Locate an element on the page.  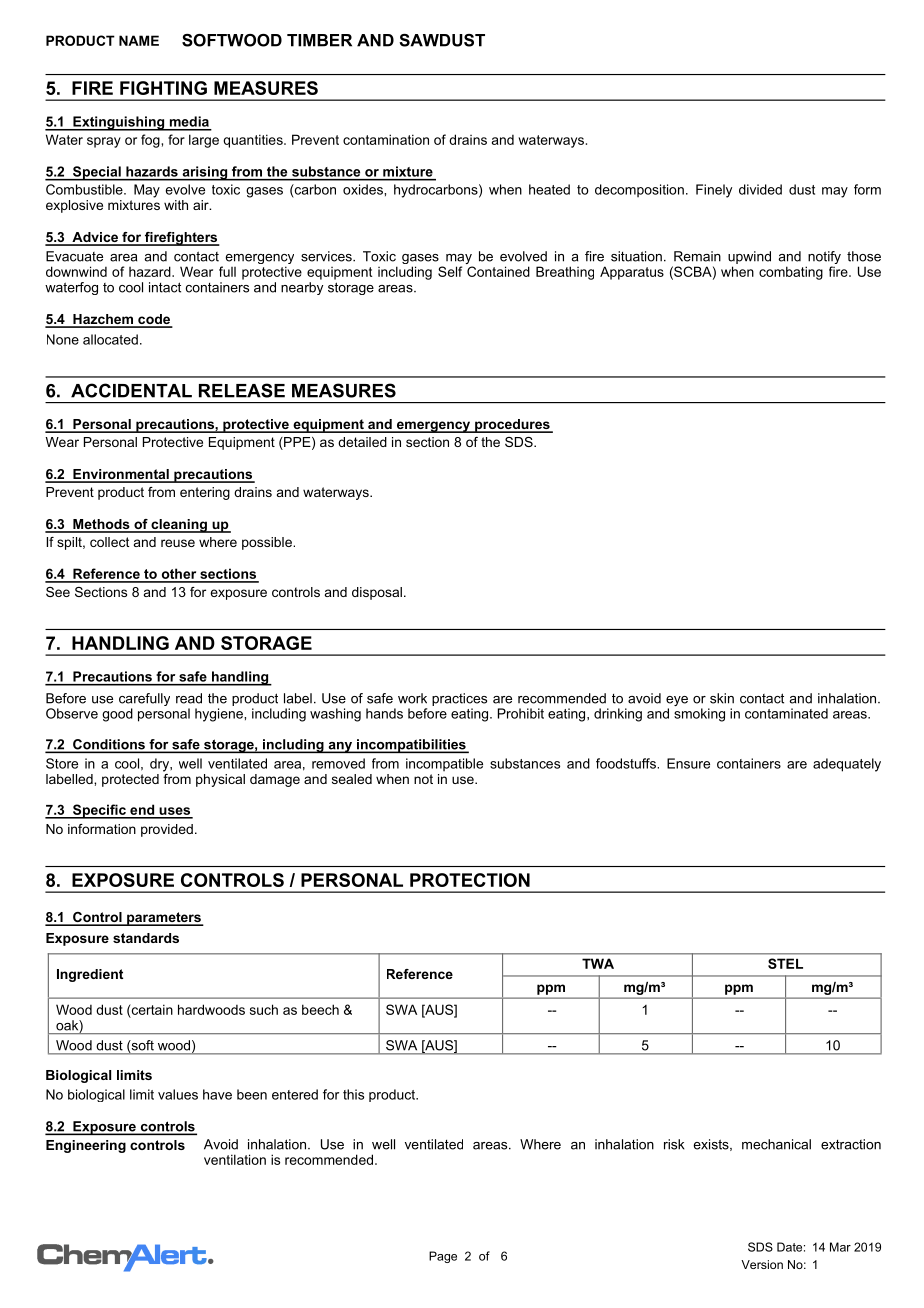
Version is located at coordinates (762, 1264).
